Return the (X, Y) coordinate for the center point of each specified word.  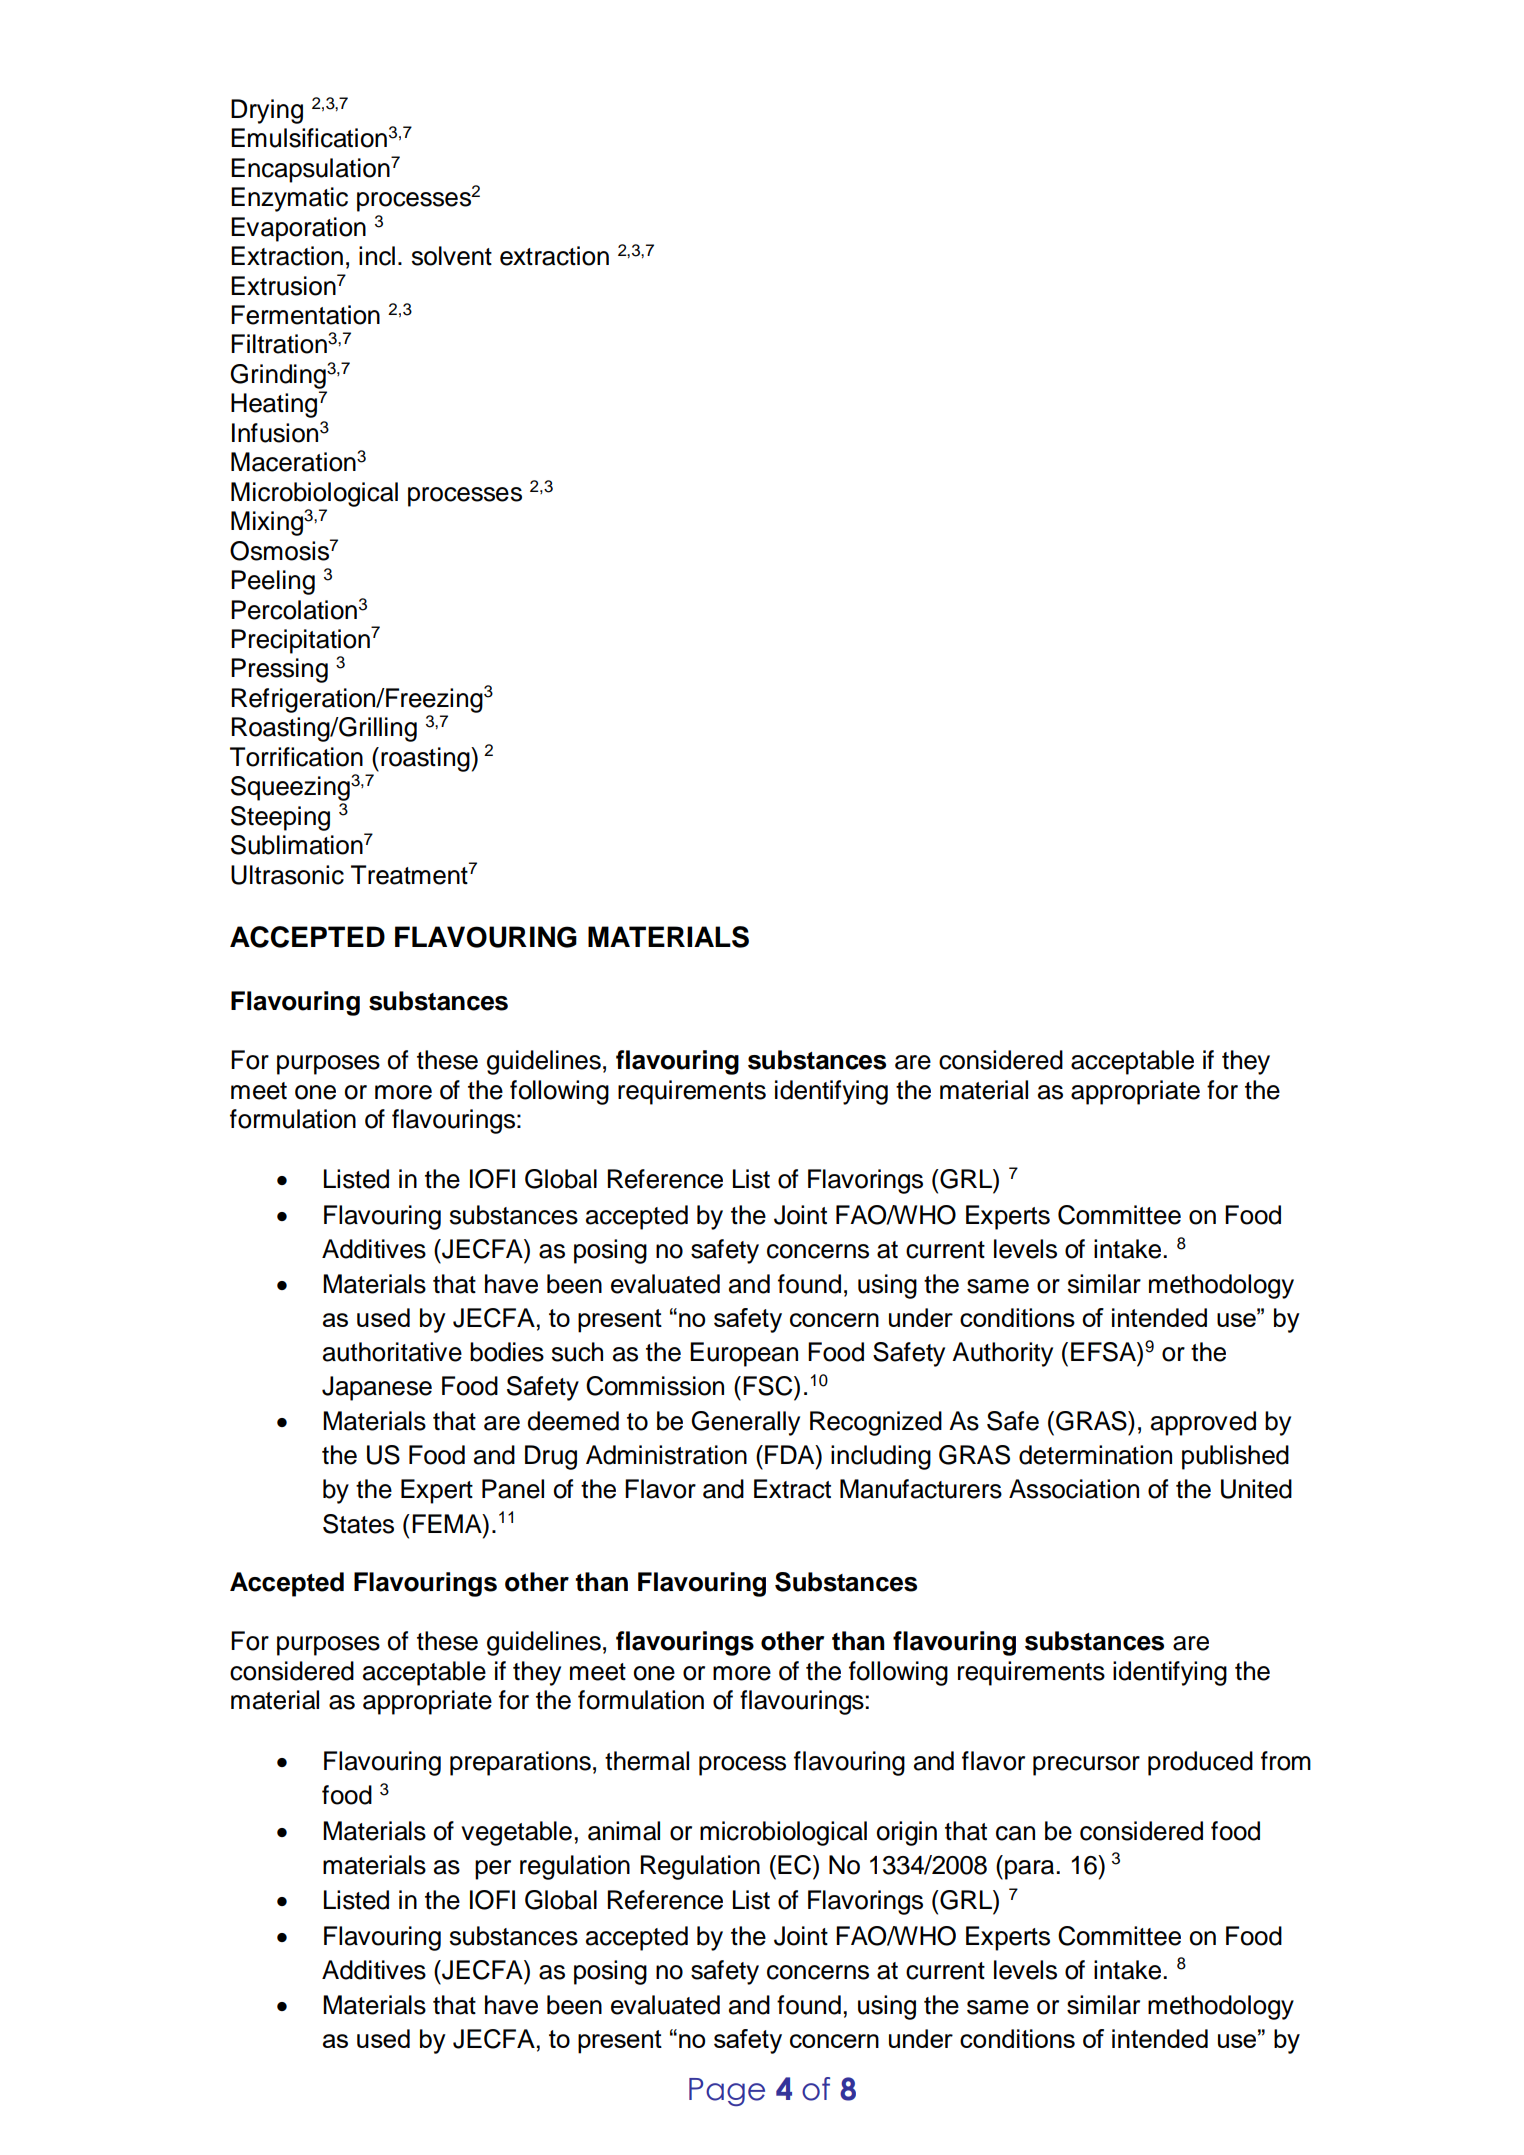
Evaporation (298, 229)
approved (1203, 1423)
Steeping (280, 818)
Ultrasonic (287, 875)
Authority (1002, 1354)
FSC (769, 1386)
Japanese (377, 1388)
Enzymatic (289, 199)
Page (727, 2092)
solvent (452, 256)
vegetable (516, 1833)
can (1015, 1833)
